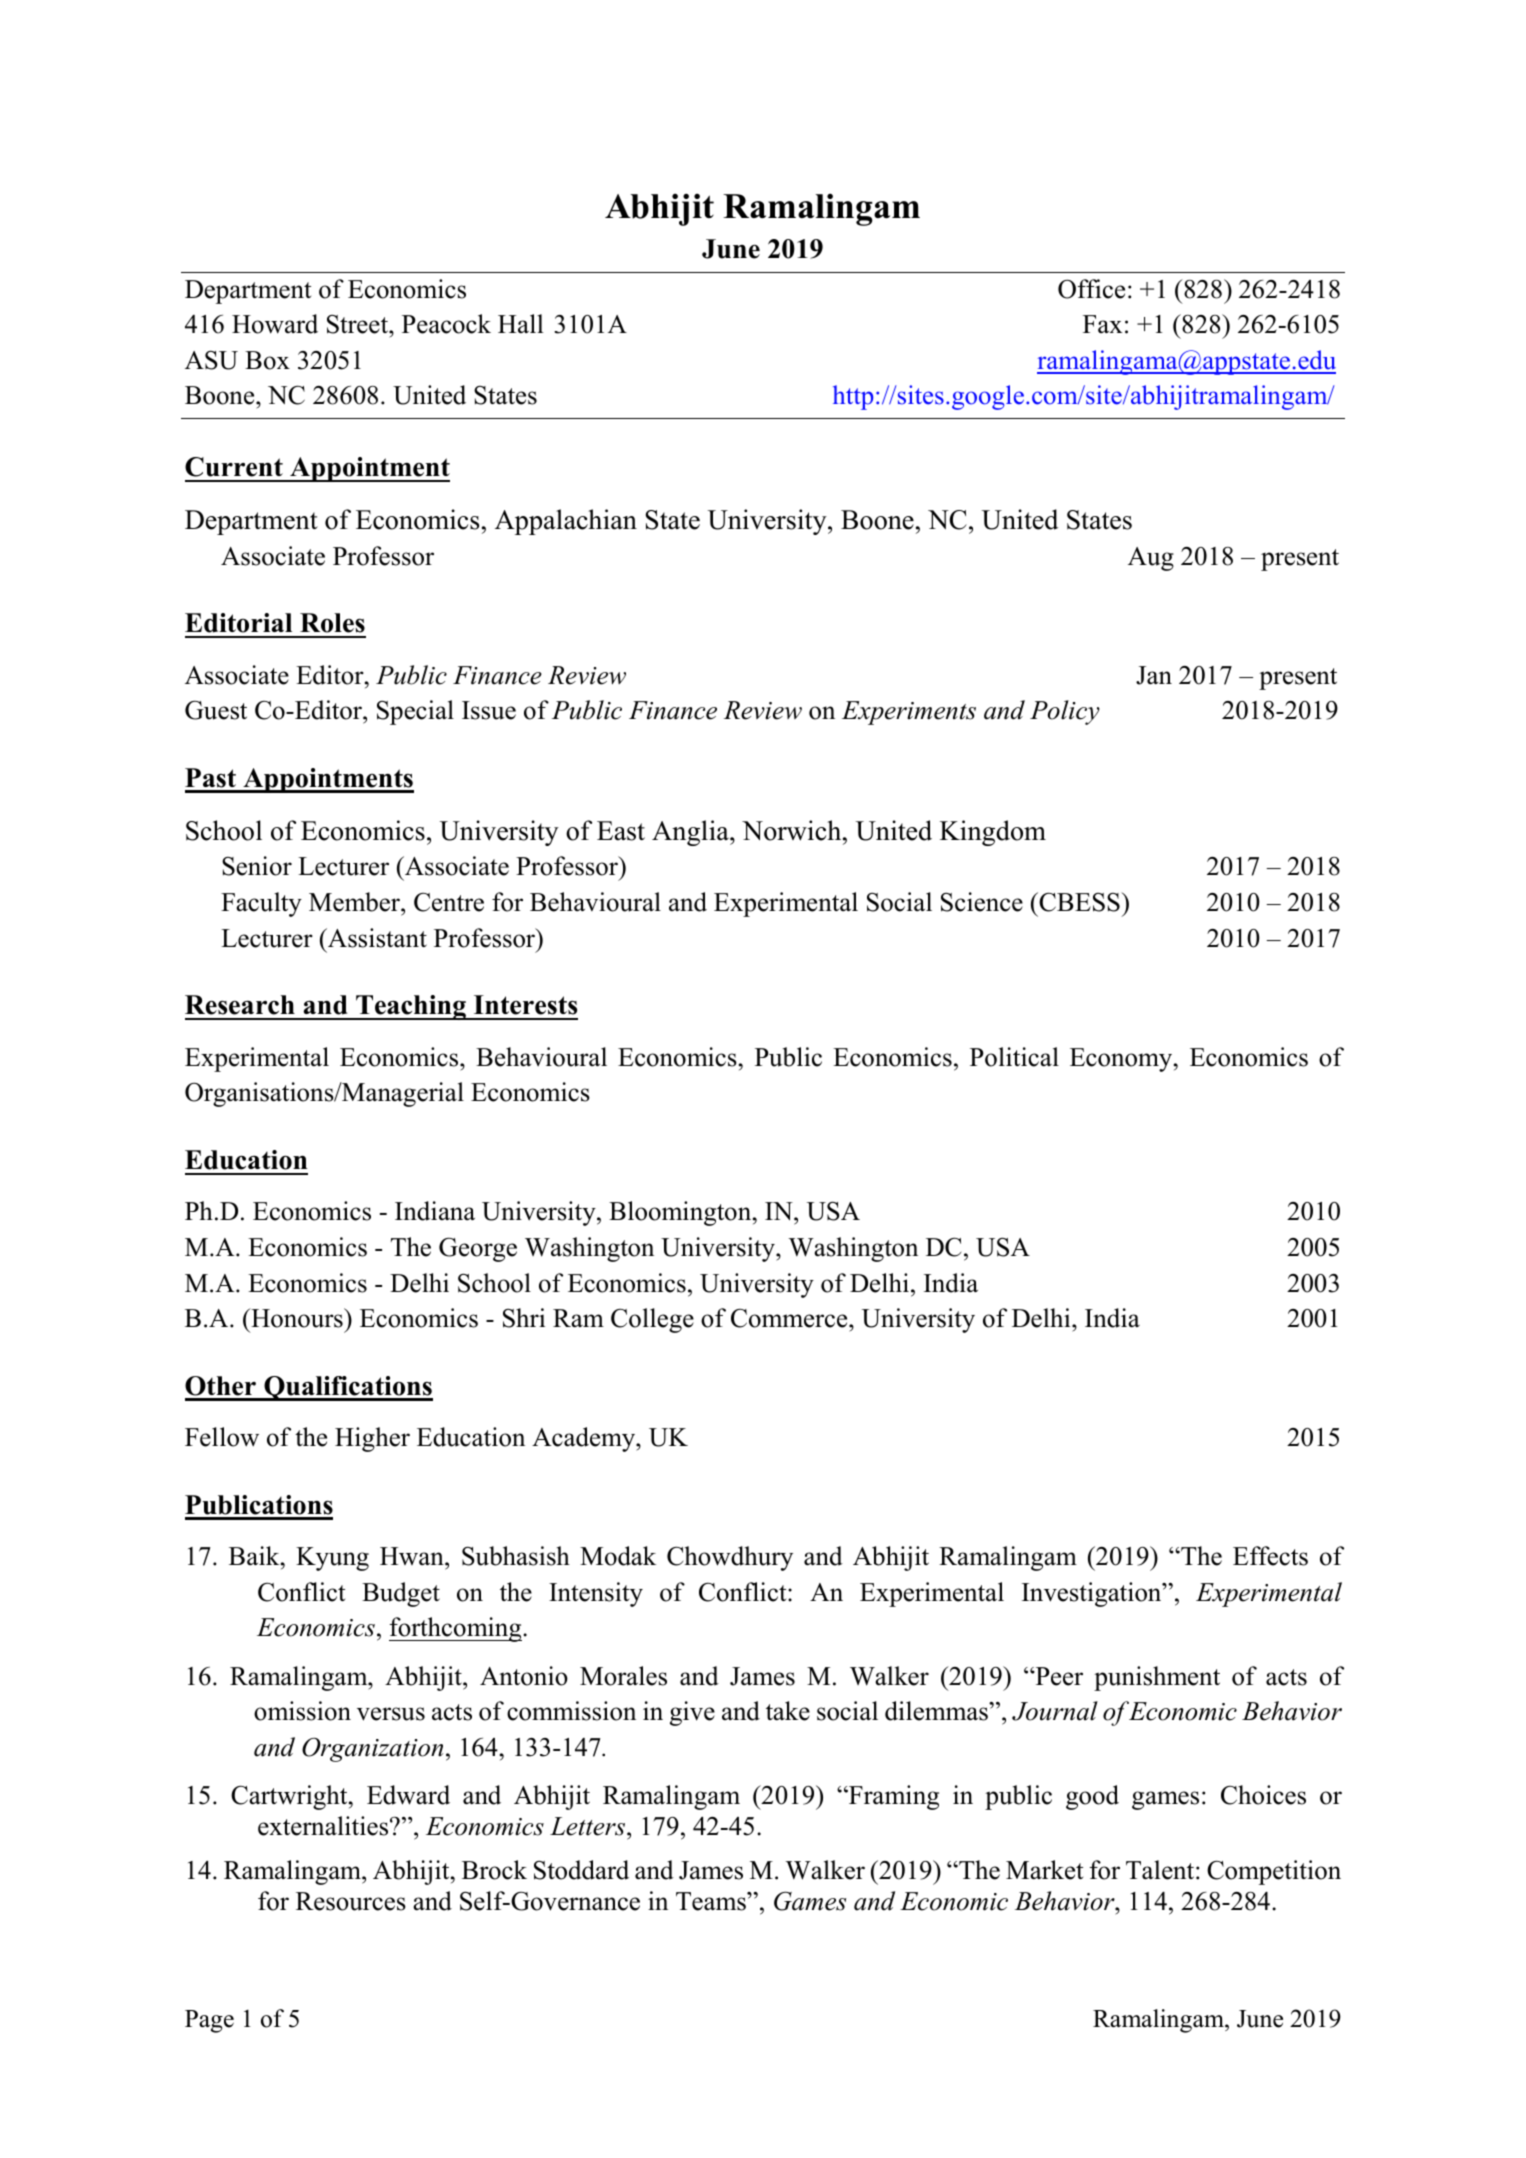 This screenshot has height=2158, width=1526. I want to click on Chowdhury, so click(730, 1558).
